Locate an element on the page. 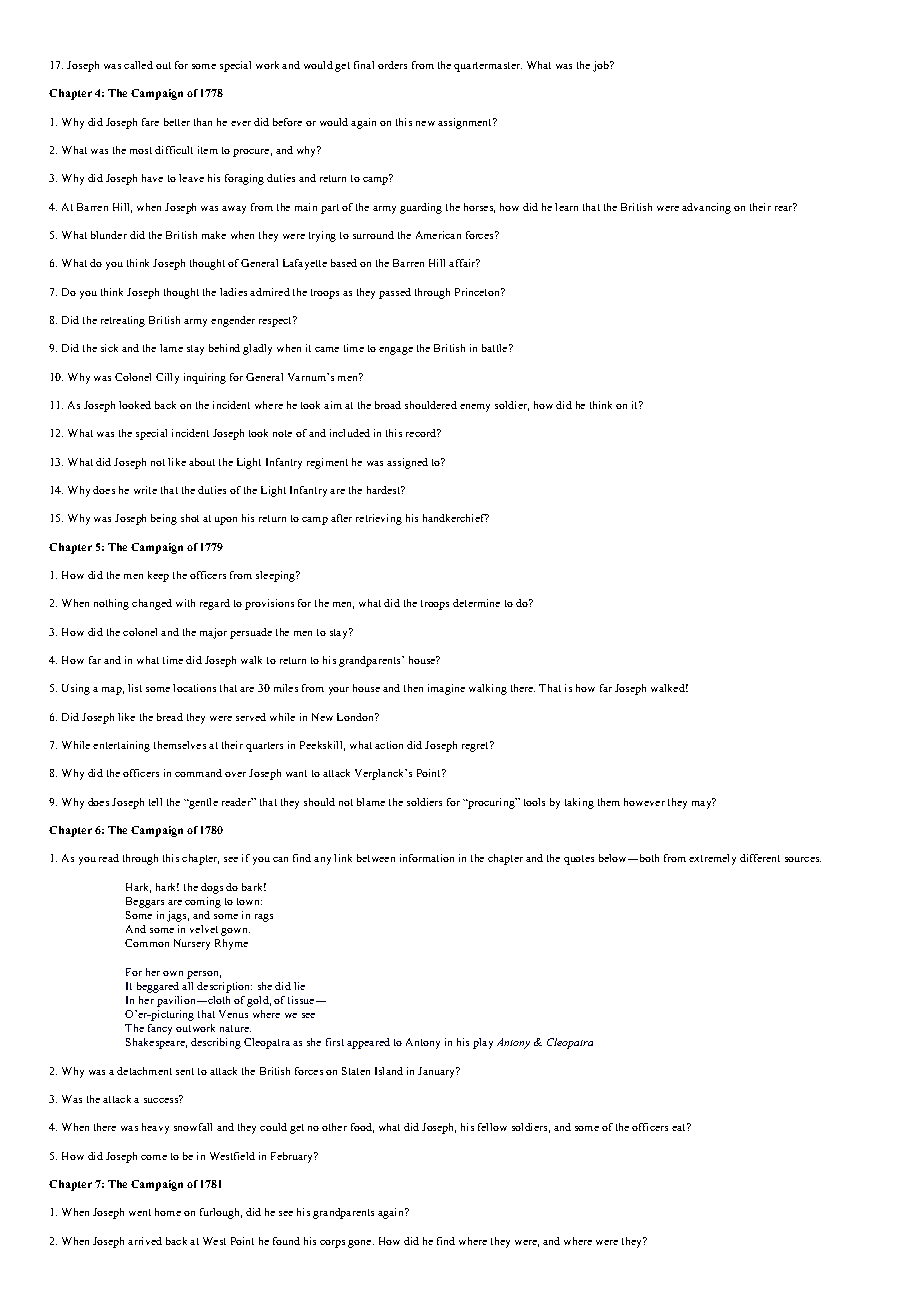 Image resolution: width=924 pixels, height=1308 pixels. quartermaster is located at coordinates (488, 67).
